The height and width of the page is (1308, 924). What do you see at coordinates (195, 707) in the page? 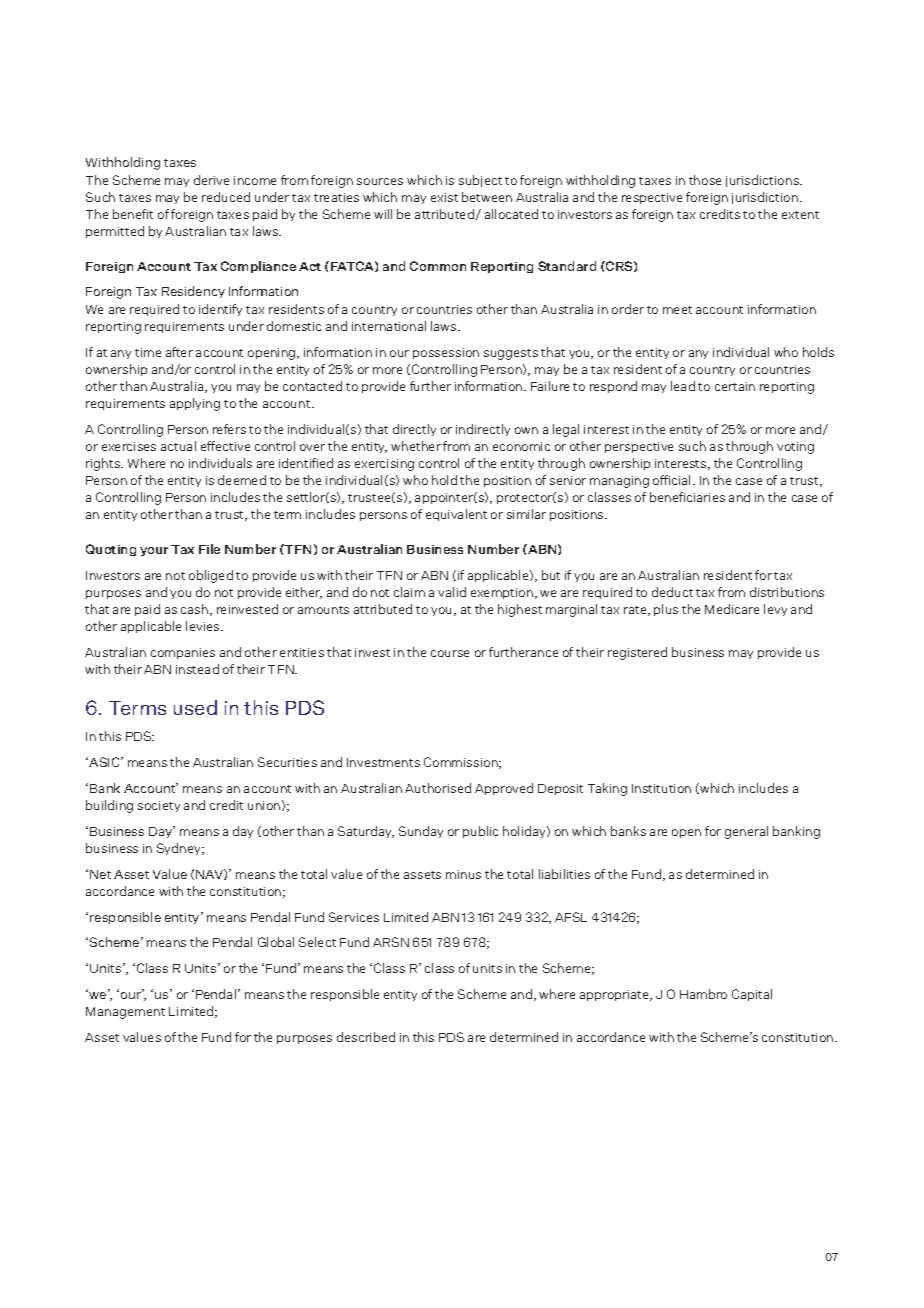
I see `used` at bounding box center [195, 707].
